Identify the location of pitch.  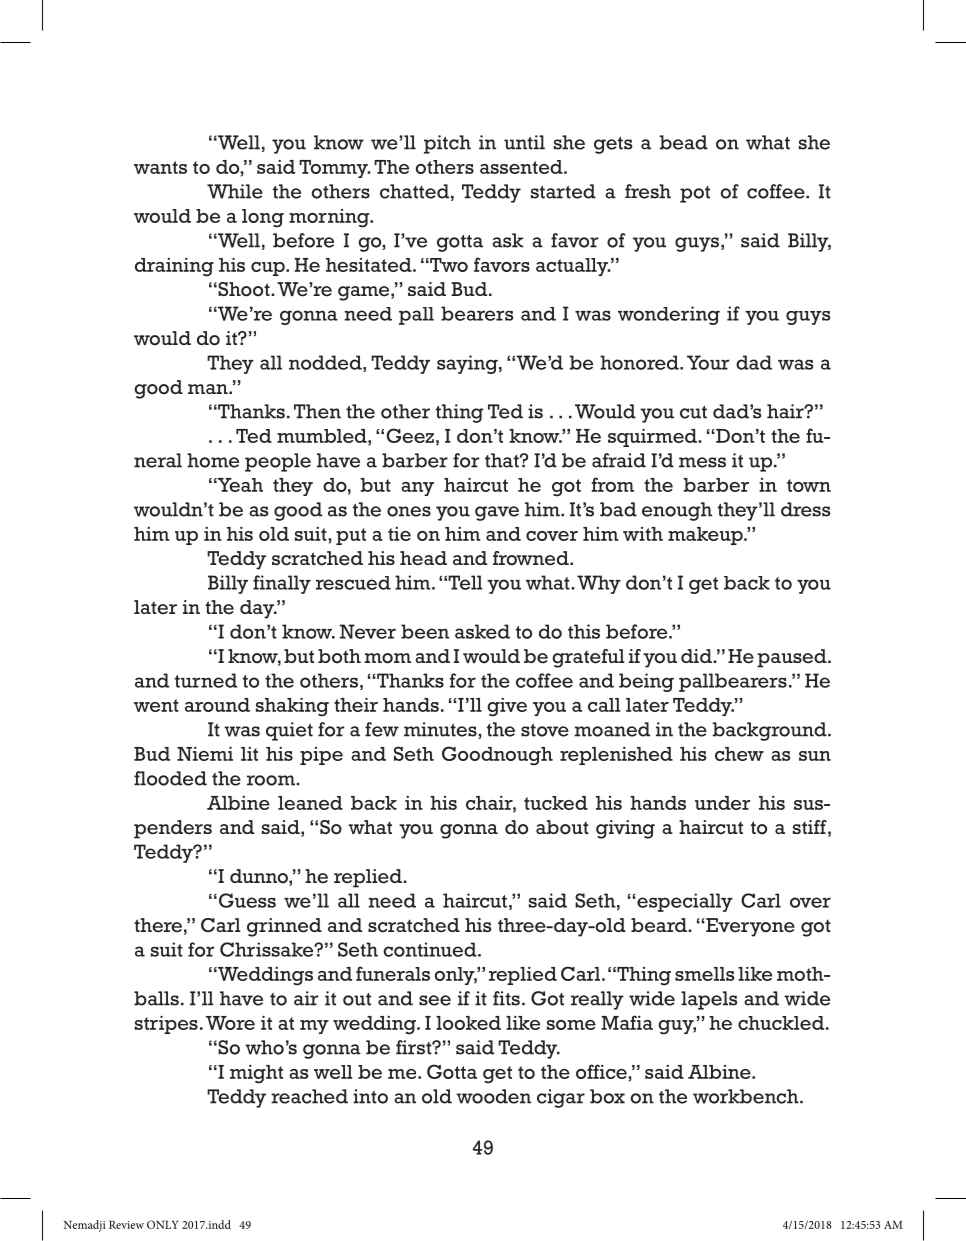
(447, 144).
